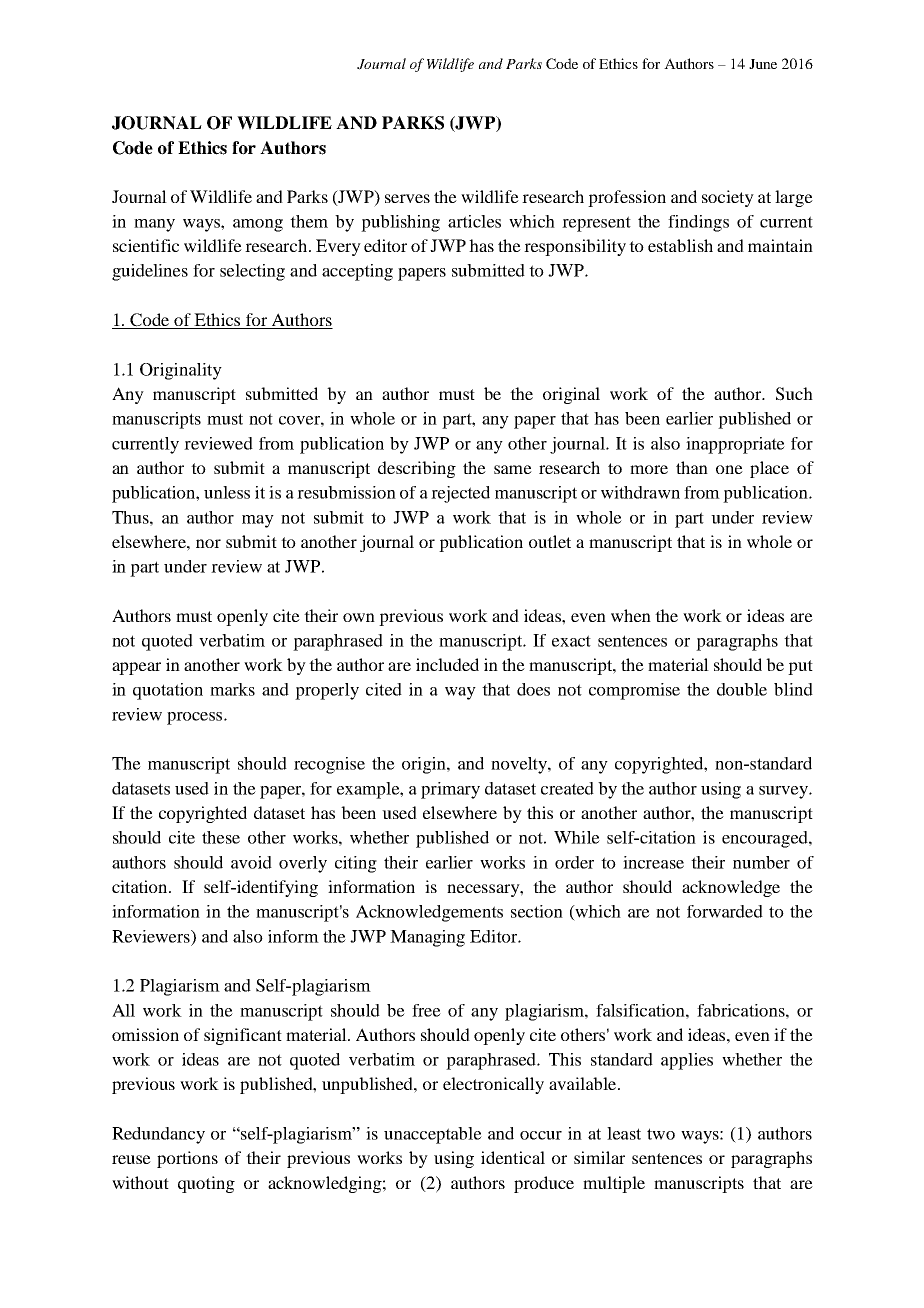 The width and height of the image is (924, 1308). I want to click on unacceptable, so click(433, 1135).
